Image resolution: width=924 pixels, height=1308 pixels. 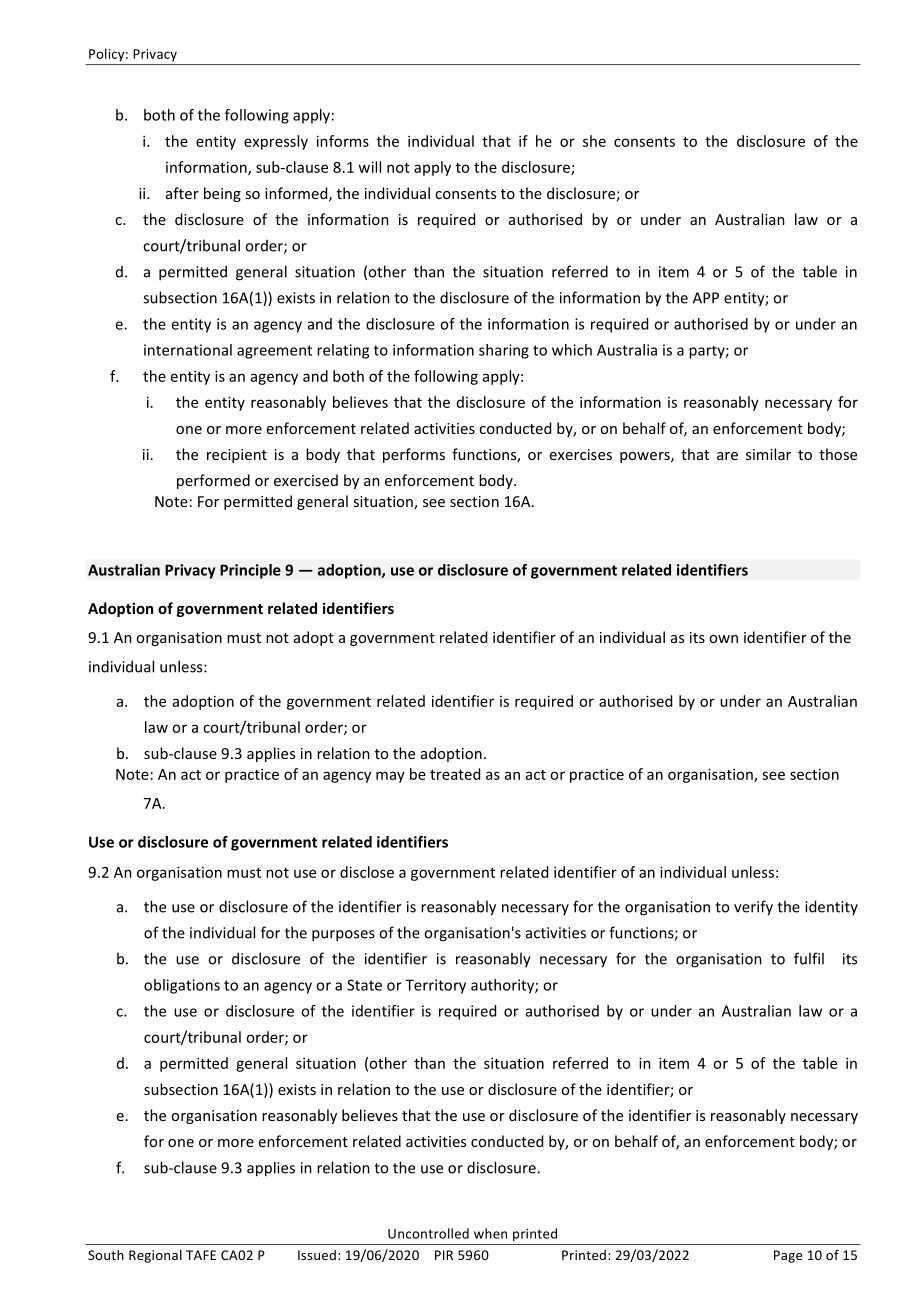 What do you see at coordinates (367, 872) in the screenshot?
I see `disclose` at bounding box center [367, 872].
